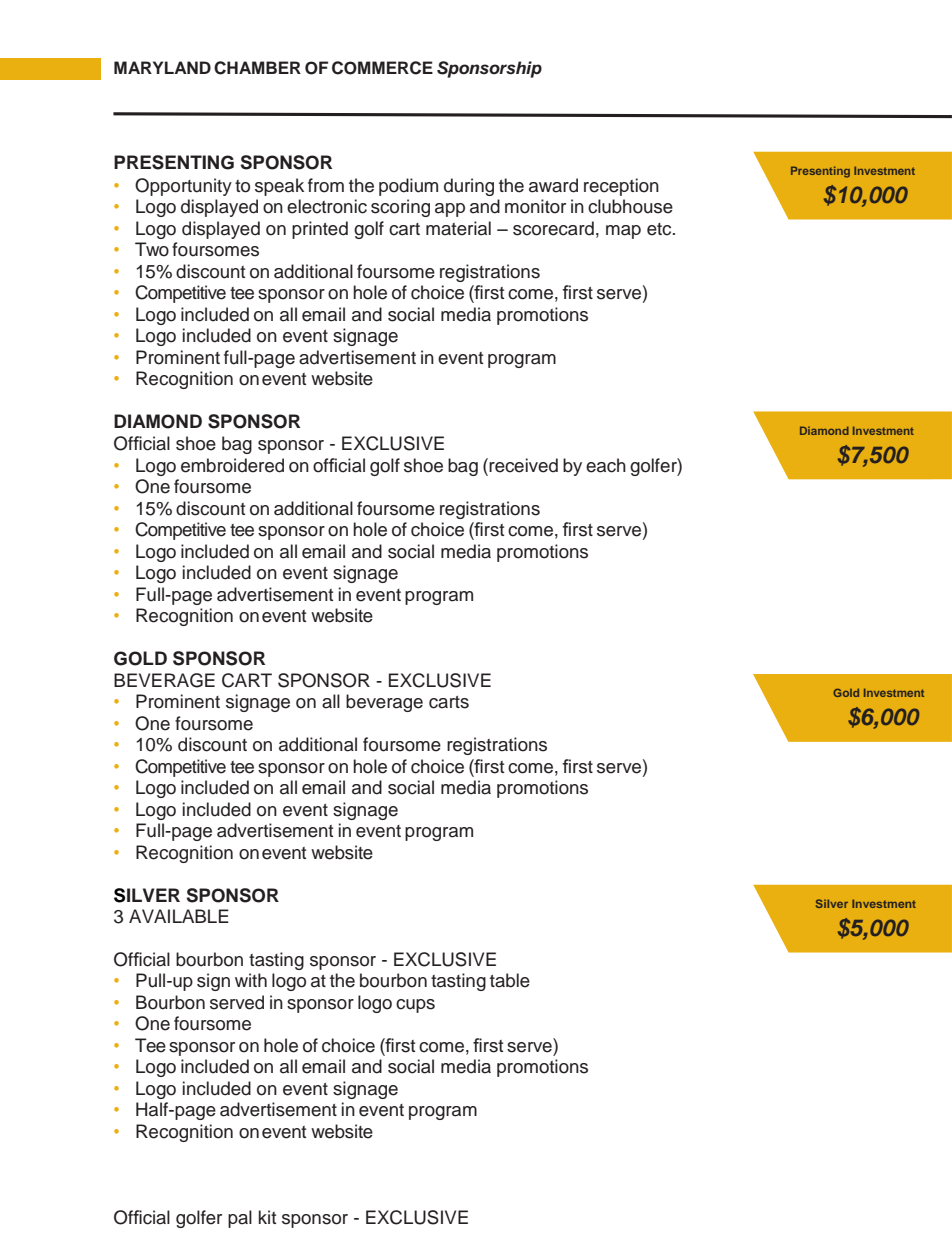  I want to click on kit, so click(267, 1217).
